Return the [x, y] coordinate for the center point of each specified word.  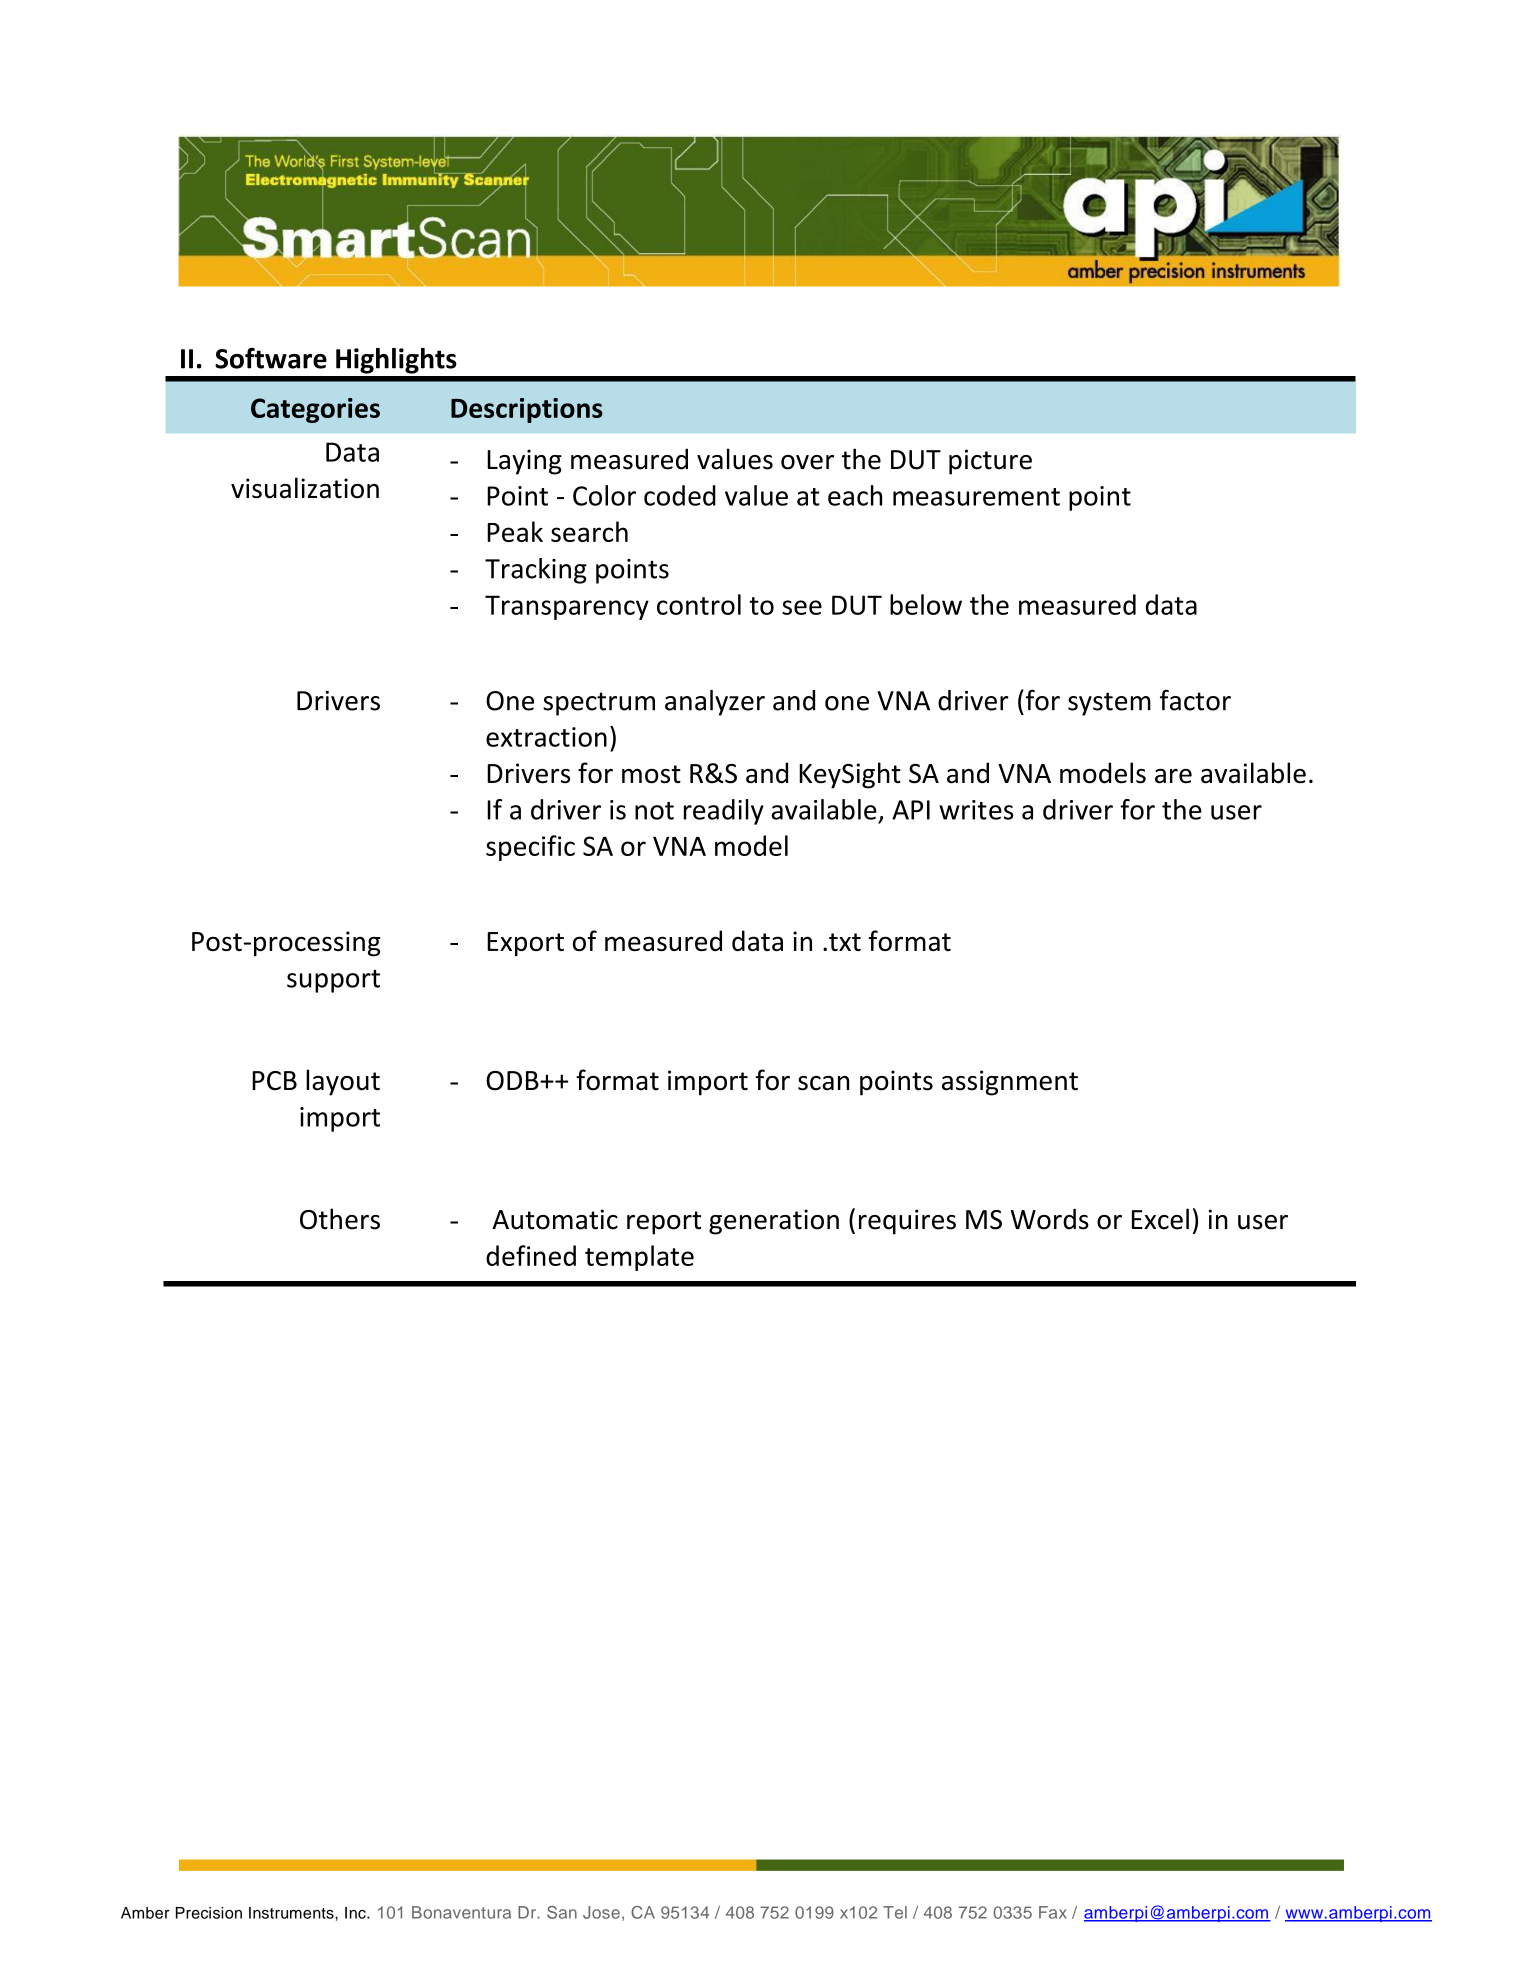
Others [340, 1219]
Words [1050, 1219]
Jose [601, 1912]
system [1109, 704]
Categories [315, 410]
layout [343, 1082]
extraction [546, 737]
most [651, 774]
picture [990, 462]
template [639, 1258]
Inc [356, 1913]
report [664, 1223]
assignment [1010, 1083]
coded [680, 495]
